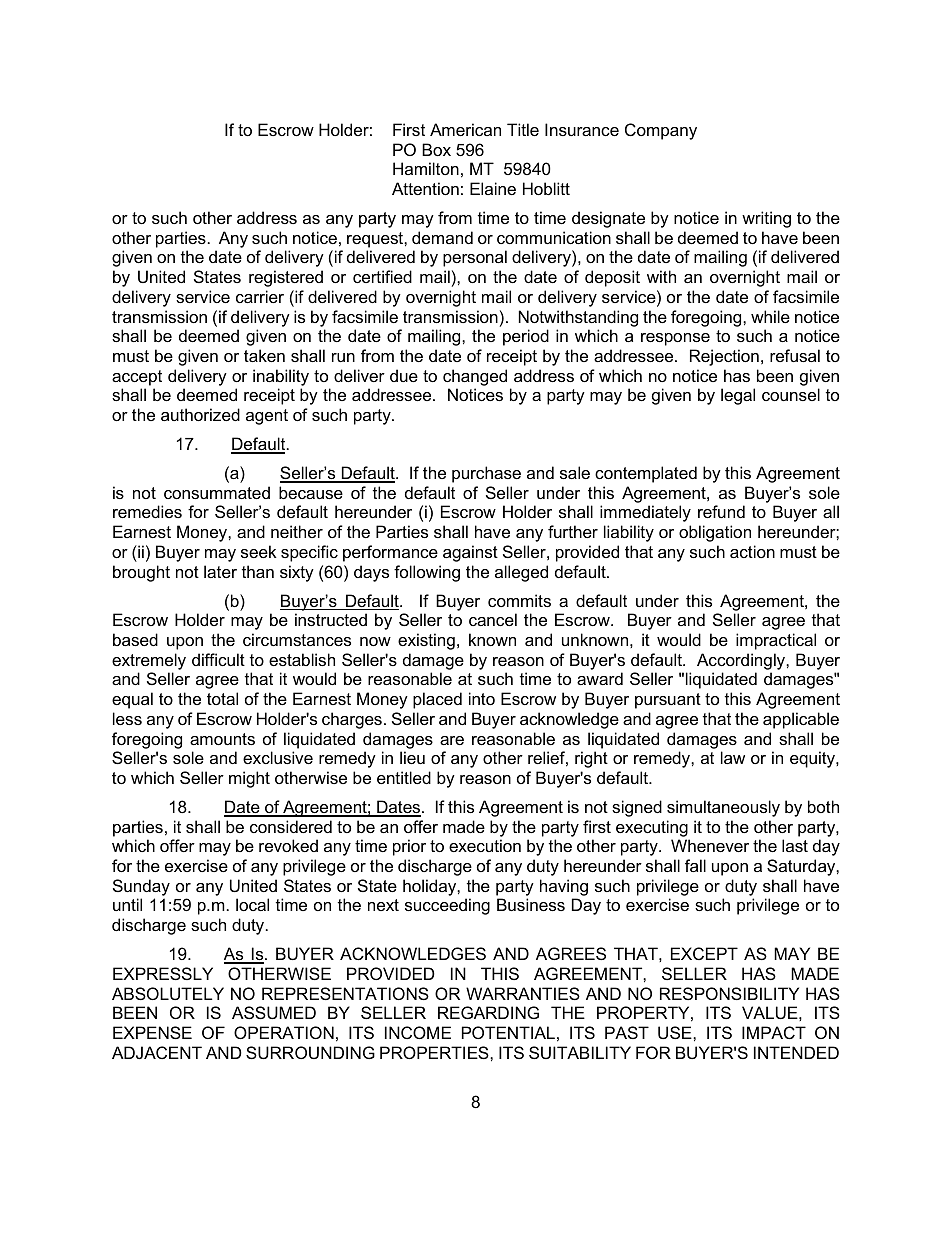 This page has width=952, height=1233. I want to click on Box, so click(436, 149).
